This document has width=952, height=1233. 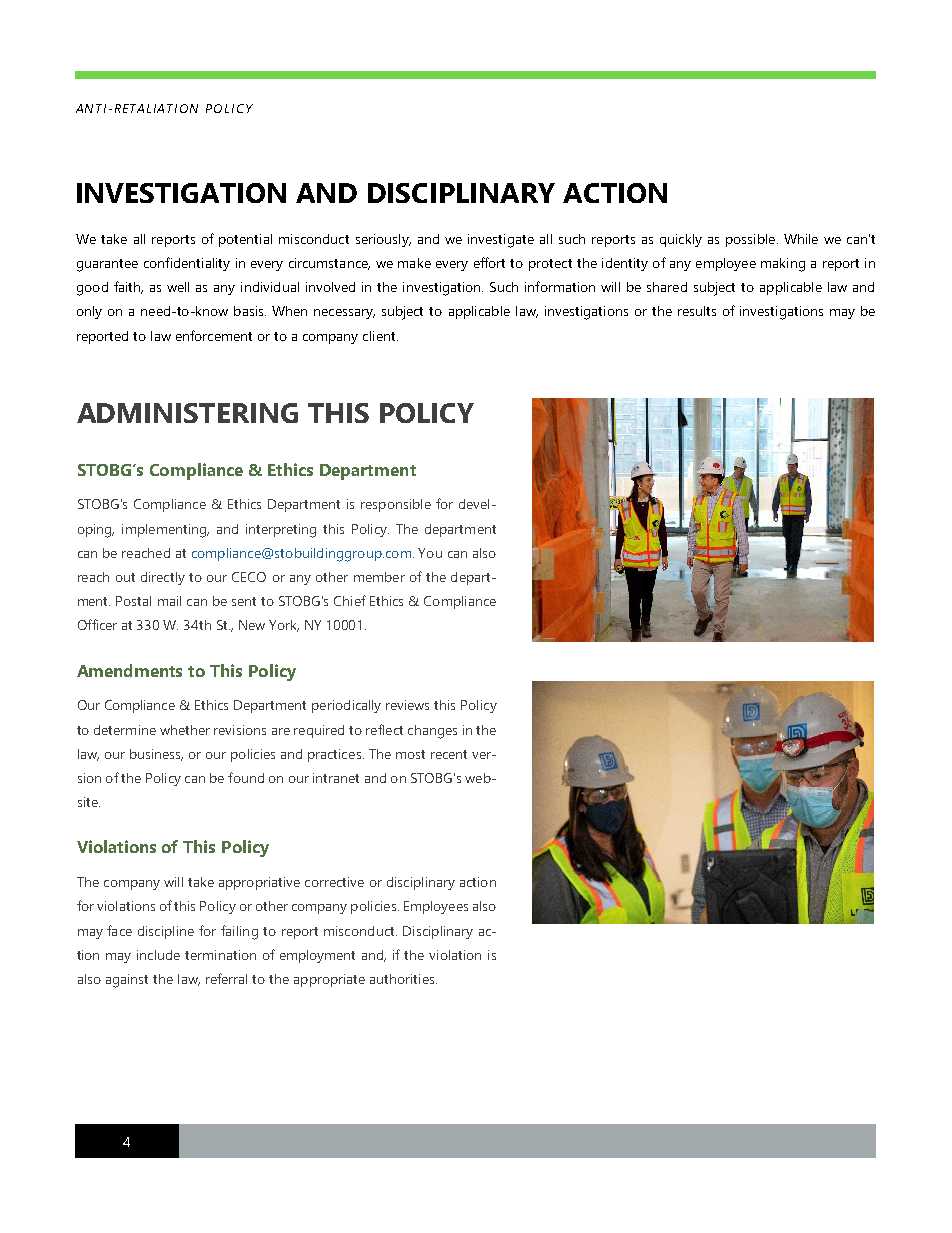 What do you see at coordinates (169, 601) in the document?
I see `mail` at bounding box center [169, 601].
